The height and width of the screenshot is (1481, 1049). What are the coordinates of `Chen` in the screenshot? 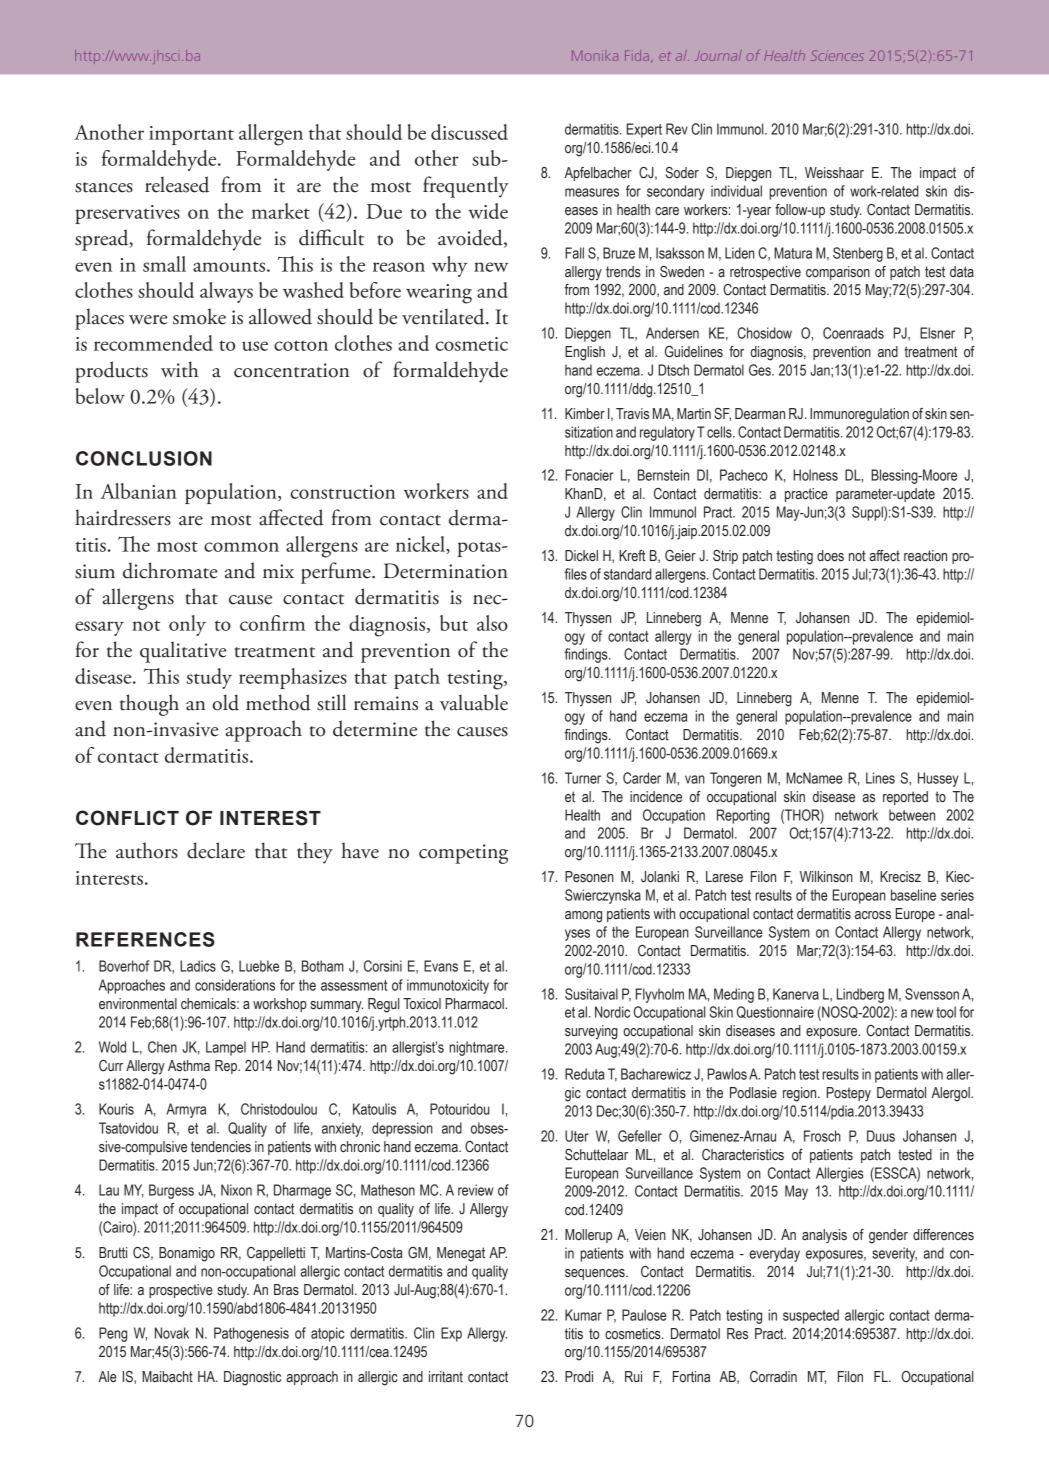 It's located at (162, 1047).
